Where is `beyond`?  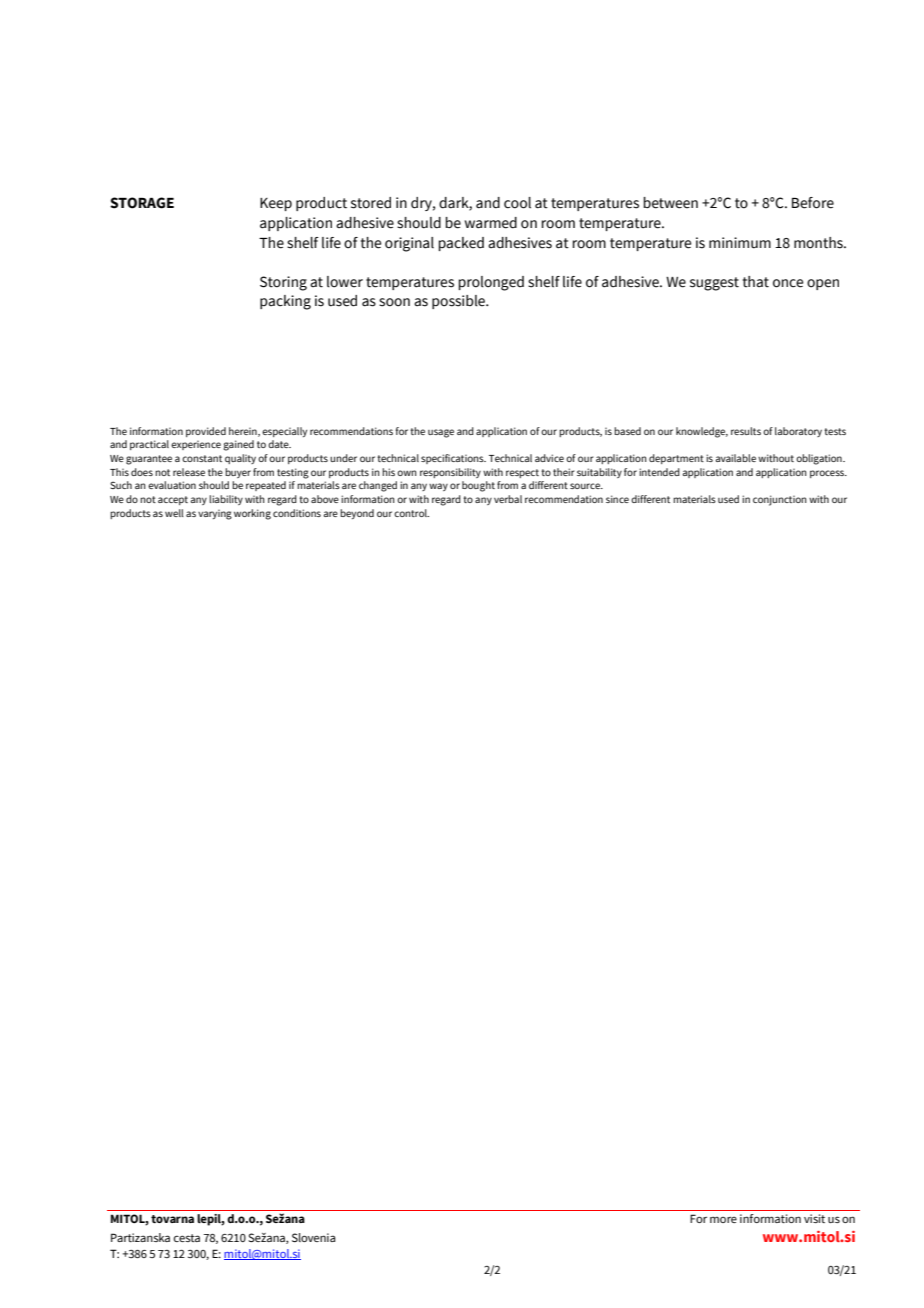
beyond is located at coordinates (357, 514).
